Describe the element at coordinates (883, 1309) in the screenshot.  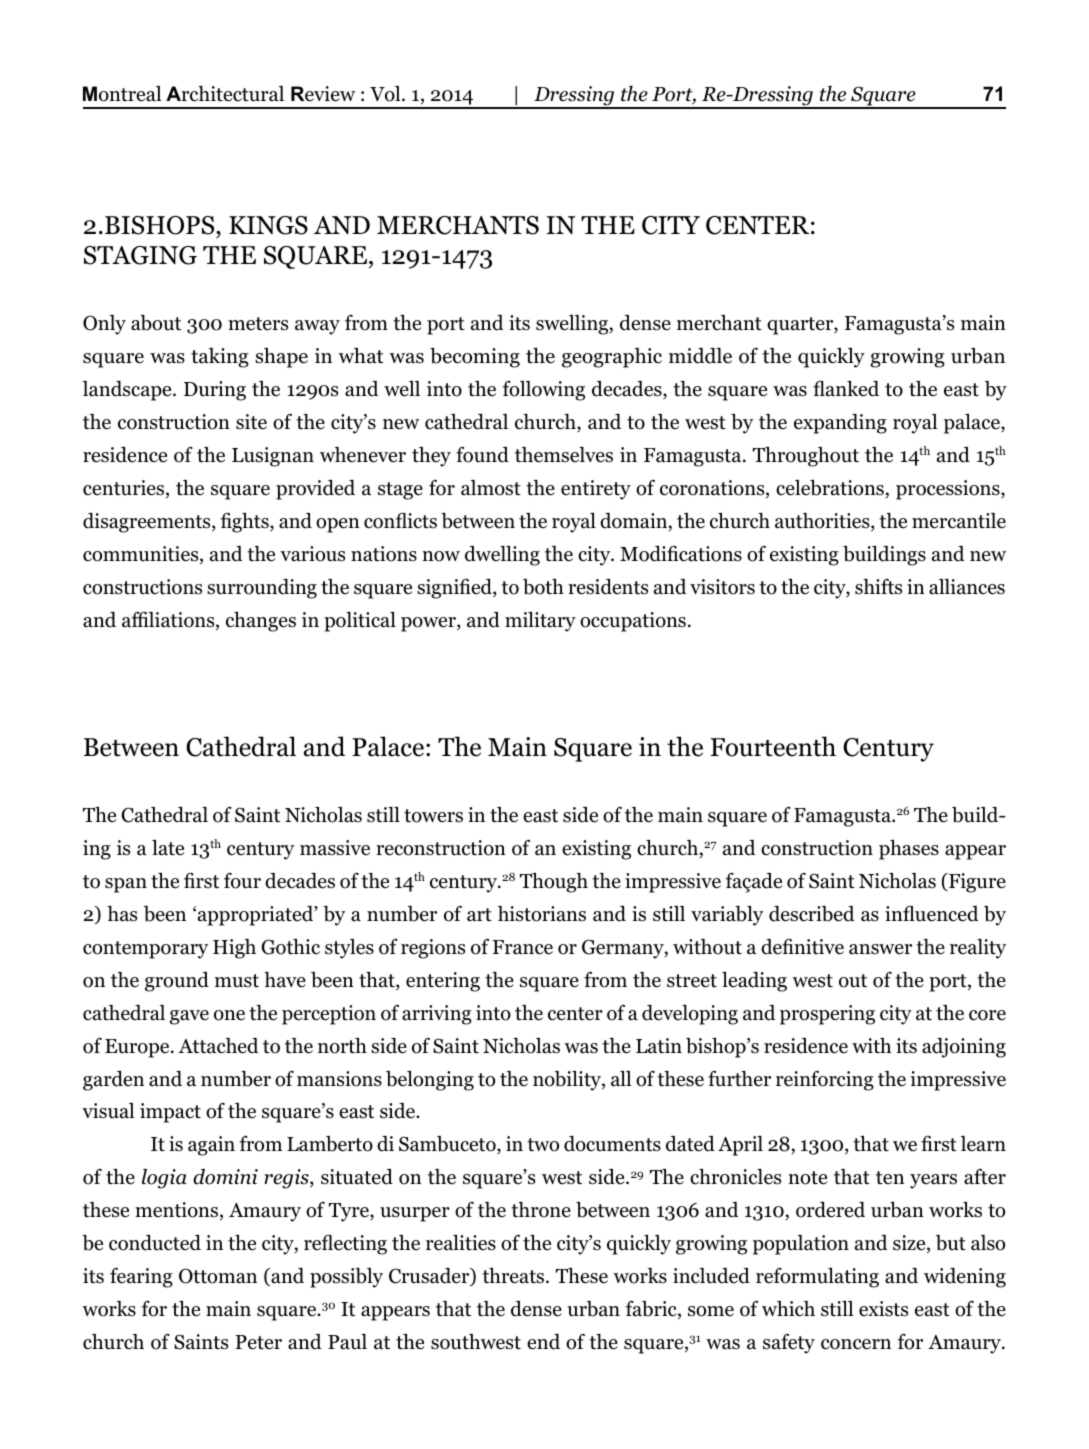
I see `exists` at that location.
